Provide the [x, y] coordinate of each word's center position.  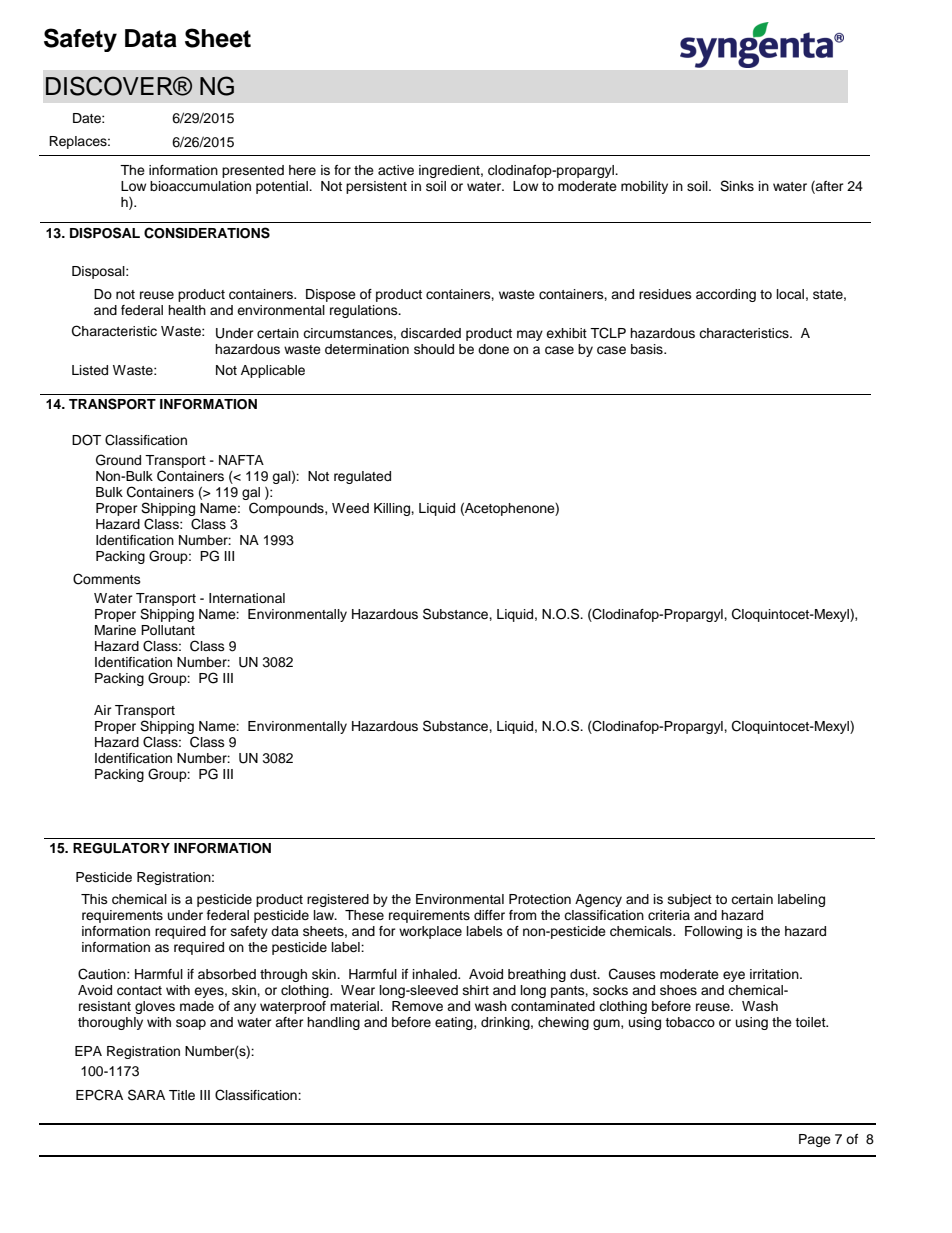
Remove [417, 1006]
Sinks [737, 186]
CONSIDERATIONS [207, 233]
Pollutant [168, 630]
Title [182, 1095]
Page [815, 1140]
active [396, 170]
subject [690, 900]
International [247, 598]
